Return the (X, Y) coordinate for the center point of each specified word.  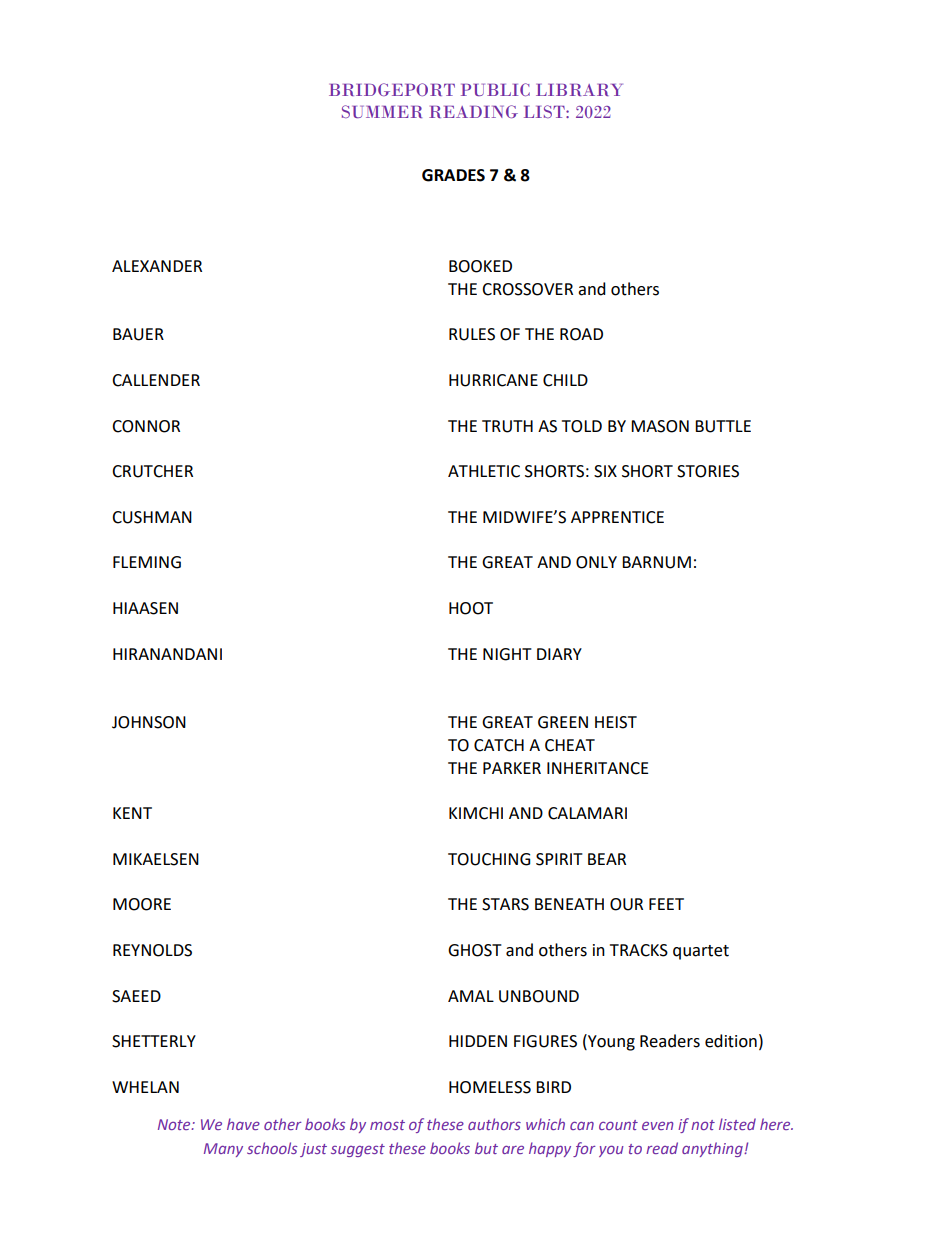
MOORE (142, 904)
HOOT (471, 608)
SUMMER (382, 111)
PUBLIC (495, 89)
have (243, 1124)
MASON (660, 426)
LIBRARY (579, 90)
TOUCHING (489, 859)
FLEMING (147, 562)
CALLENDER (156, 380)
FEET (666, 904)
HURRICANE (493, 380)
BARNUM (656, 562)
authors (494, 1124)
